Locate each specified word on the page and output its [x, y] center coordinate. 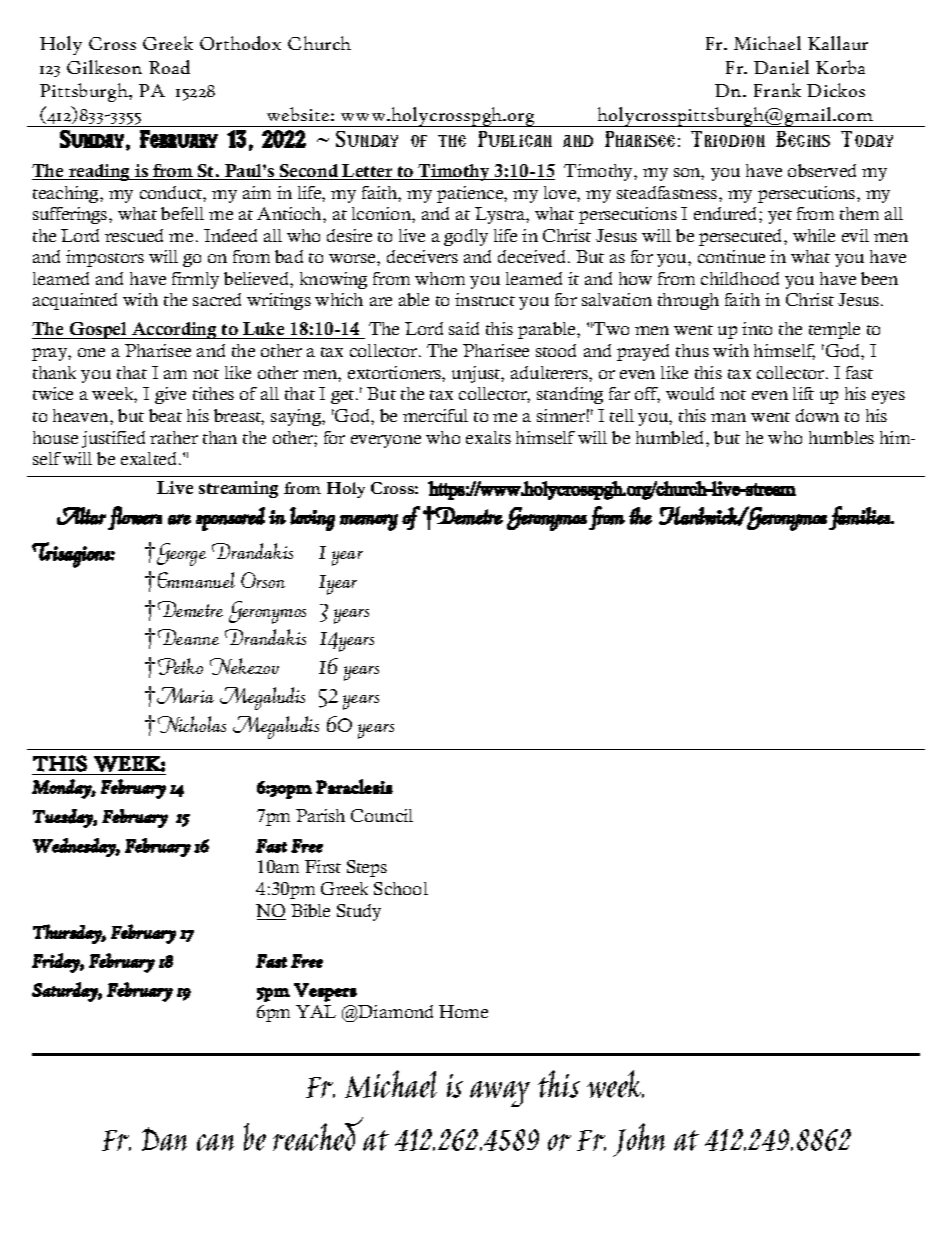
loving [312, 519]
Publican [515, 139]
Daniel [781, 67]
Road [169, 67]
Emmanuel [196, 580]
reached [318, 1134]
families [860, 518]
